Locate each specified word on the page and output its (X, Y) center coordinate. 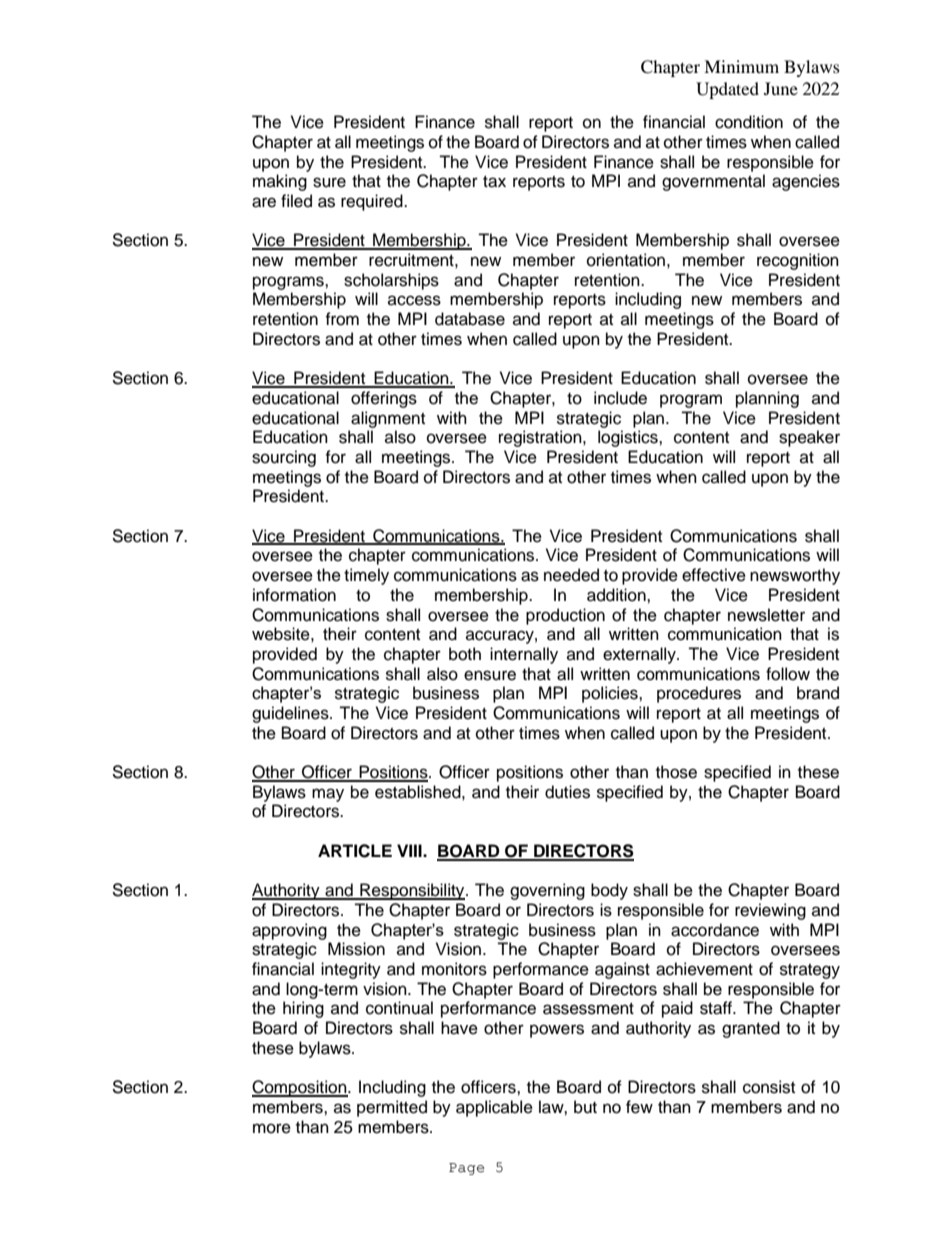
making (280, 182)
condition (749, 122)
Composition (300, 1088)
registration (541, 438)
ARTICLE (355, 851)
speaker (809, 438)
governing (547, 891)
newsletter (766, 615)
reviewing (770, 911)
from (342, 319)
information (294, 595)
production (565, 616)
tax (494, 182)
